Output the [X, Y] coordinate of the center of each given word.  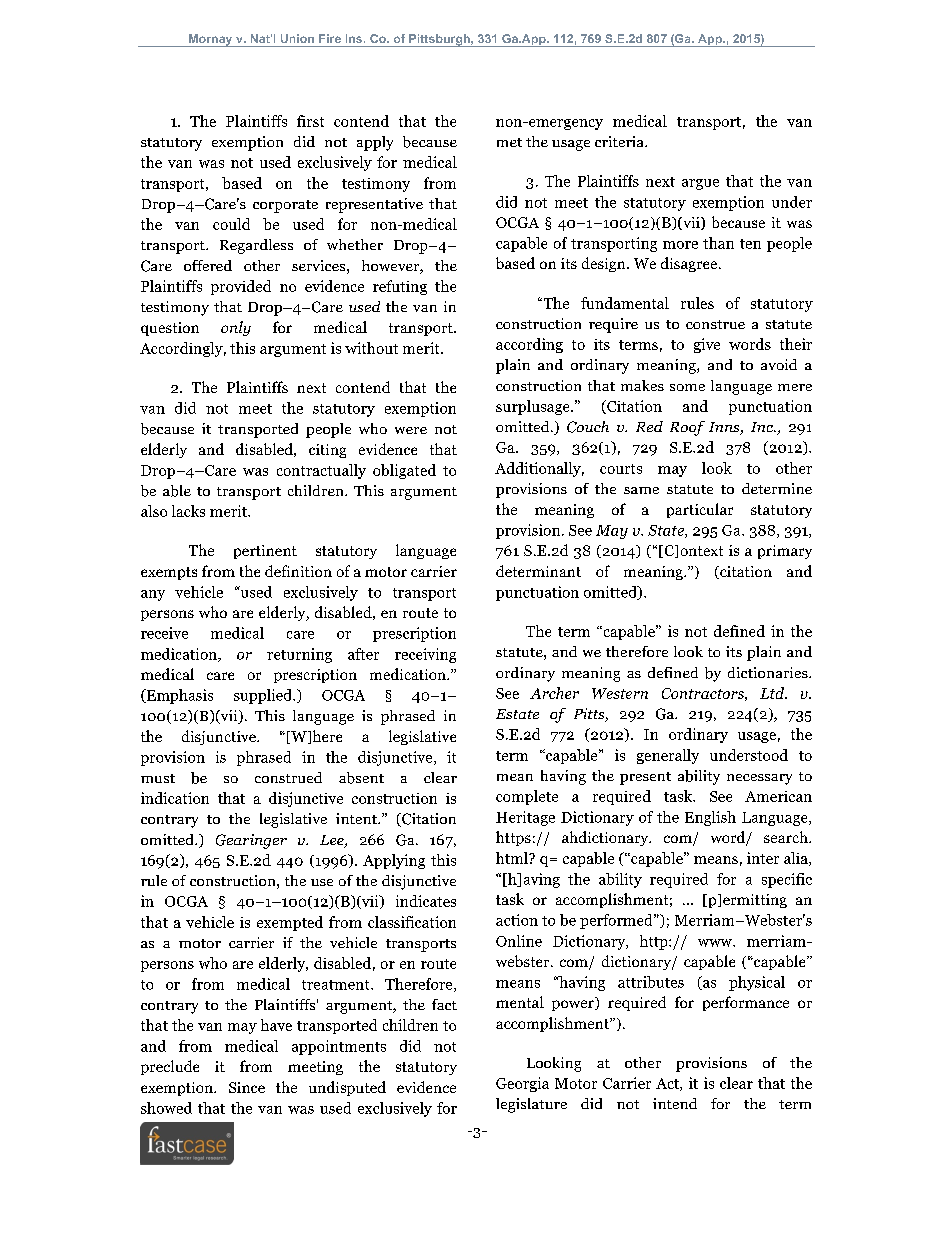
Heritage [525, 818]
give [707, 345]
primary [785, 552]
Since [247, 1087]
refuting [400, 287]
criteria [620, 141]
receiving [425, 655]
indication [175, 798]
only [236, 328]
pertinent [265, 552]
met [509, 142]
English [710, 818]
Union [297, 38]
